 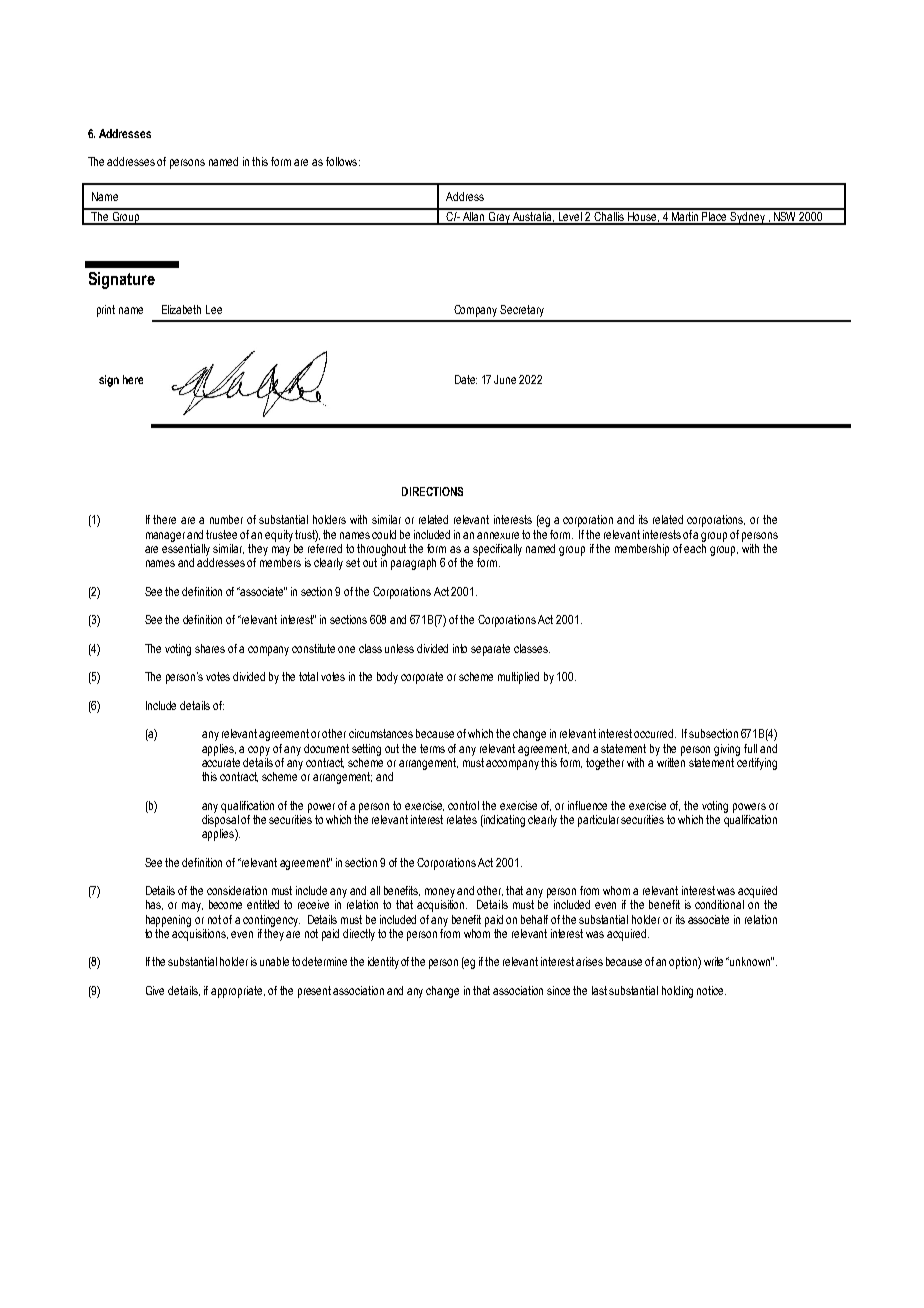 What do you see at coordinates (413, 564) in the screenshot?
I see `paragraph` at bounding box center [413, 564].
